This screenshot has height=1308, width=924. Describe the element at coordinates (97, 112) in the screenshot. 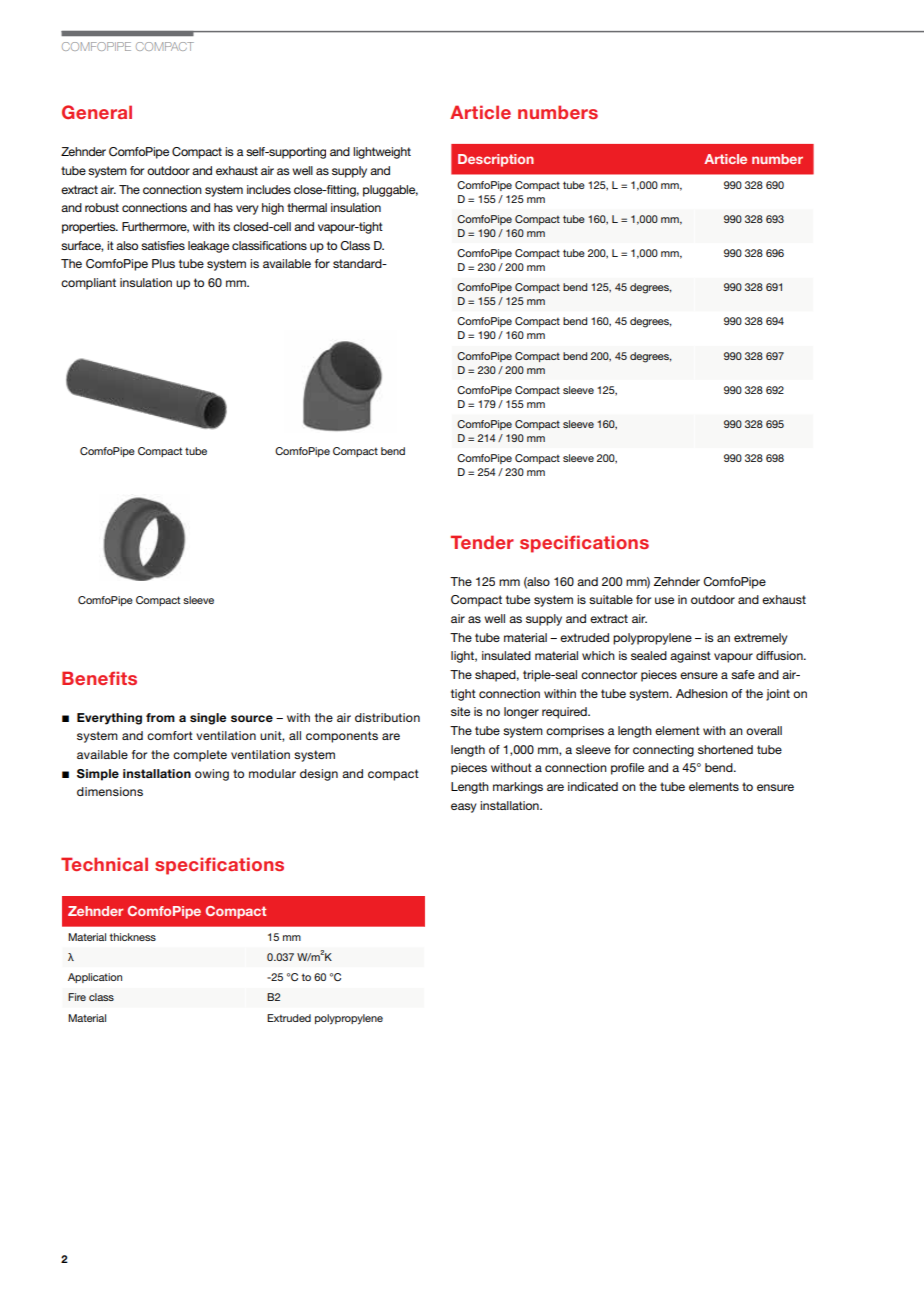

I see `General` at that location.
